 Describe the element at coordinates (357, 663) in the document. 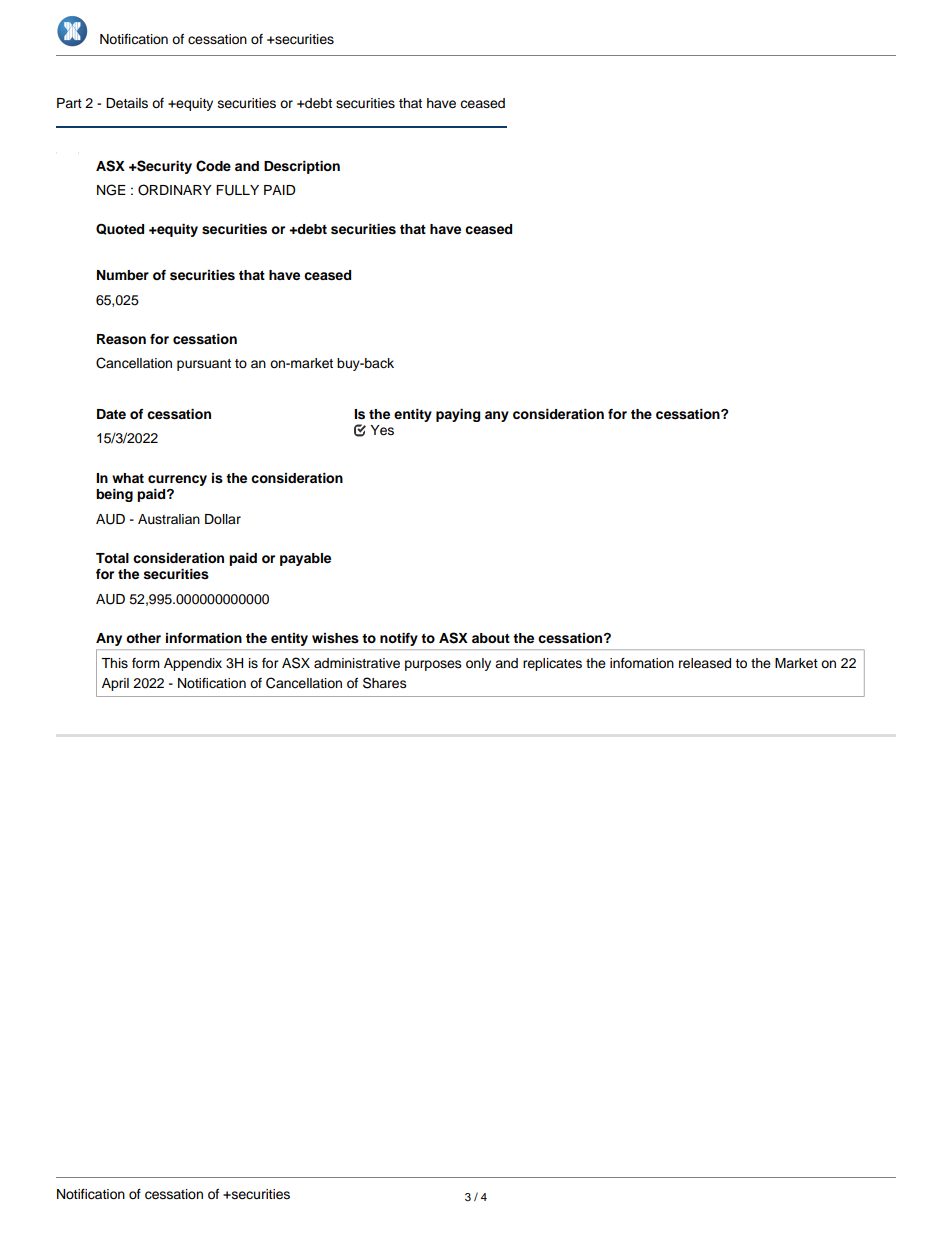

I see `administrative` at that location.
